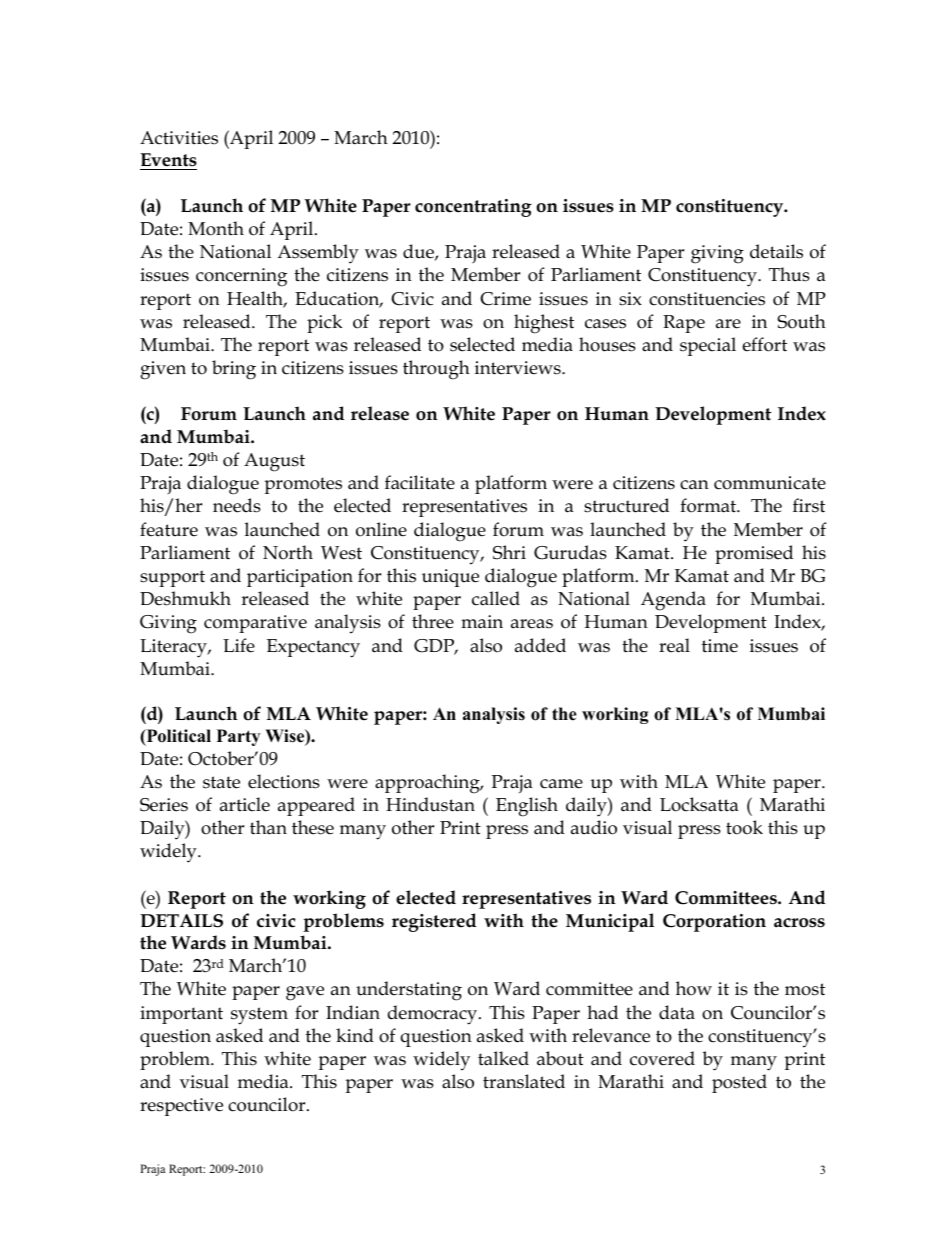 The width and height of the screenshot is (952, 1233). What do you see at coordinates (482, 622) in the screenshot?
I see `main` at bounding box center [482, 622].
